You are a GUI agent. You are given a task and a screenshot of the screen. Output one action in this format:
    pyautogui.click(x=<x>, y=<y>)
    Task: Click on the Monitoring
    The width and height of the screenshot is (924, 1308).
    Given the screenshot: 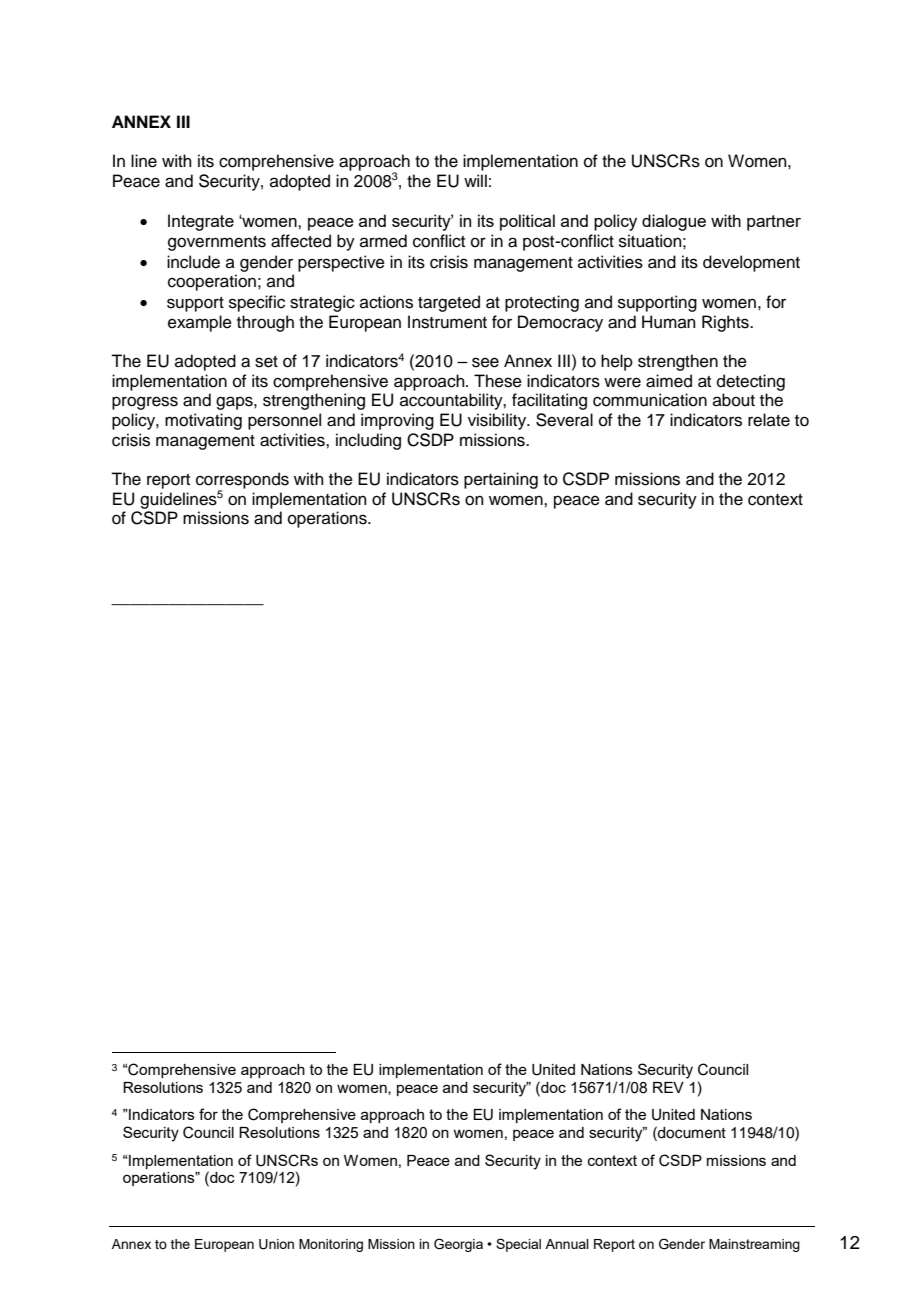 What is the action you would take?
    pyautogui.click(x=331, y=1245)
